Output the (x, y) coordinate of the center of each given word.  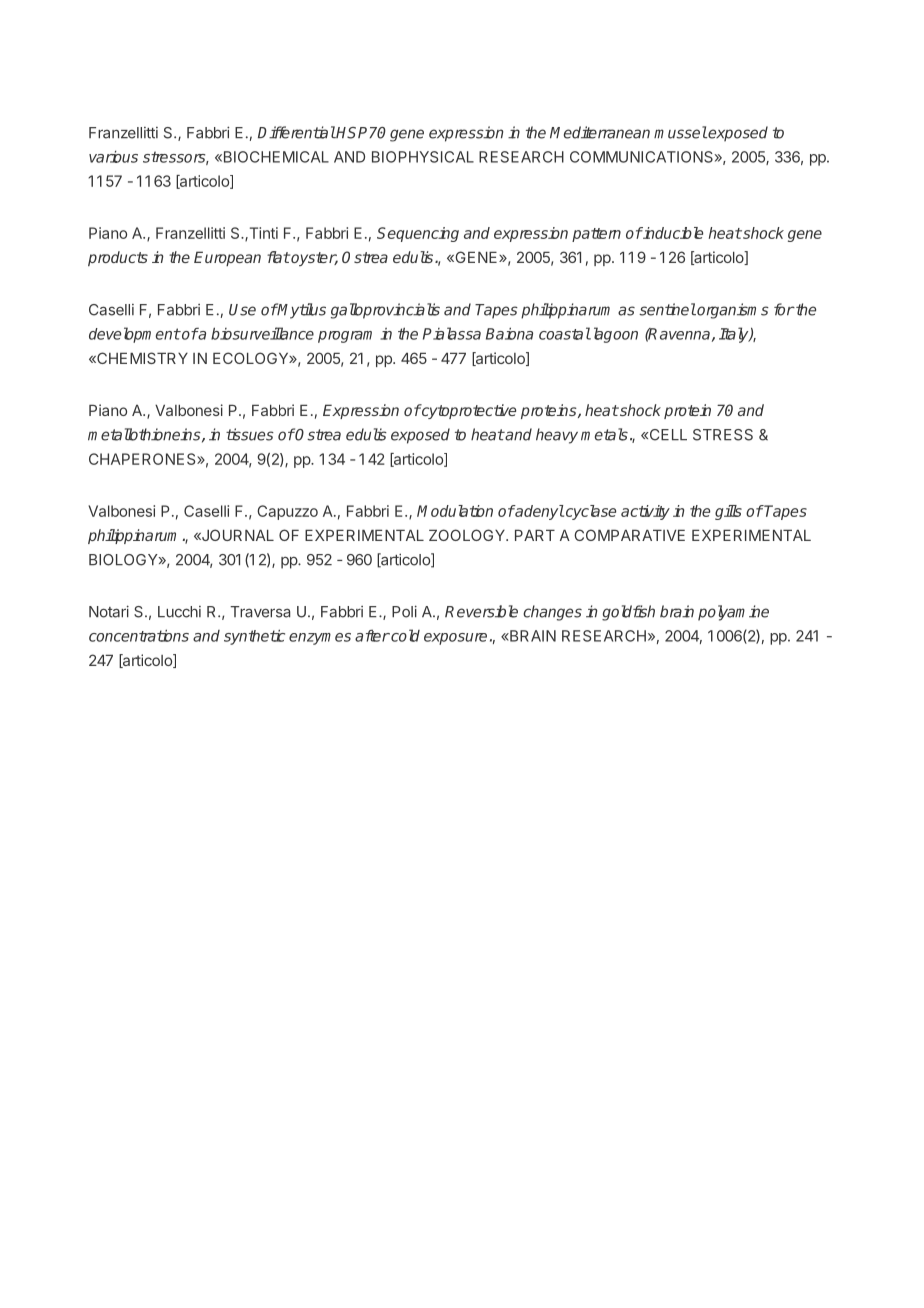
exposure (455, 639)
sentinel (667, 309)
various (113, 156)
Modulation (455, 511)
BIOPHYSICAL (423, 157)
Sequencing (418, 234)
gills (728, 512)
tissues (250, 434)
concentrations (139, 635)
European (227, 258)
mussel (680, 132)
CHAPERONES (143, 459)
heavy (557, 436)
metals (604, 434)
